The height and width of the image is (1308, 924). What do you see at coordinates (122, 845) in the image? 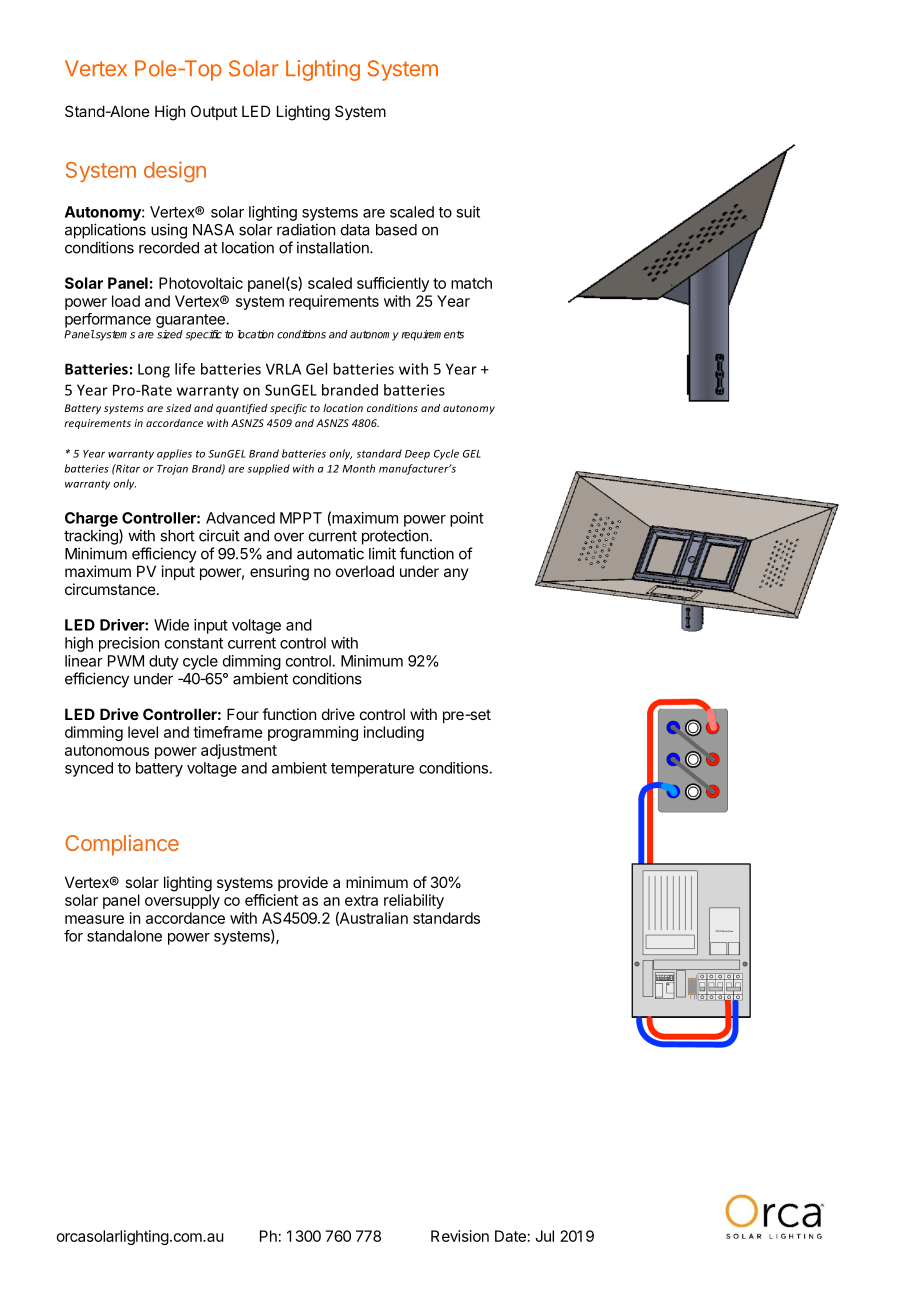
I see `Compliance` at bounding box center [122, 845].
